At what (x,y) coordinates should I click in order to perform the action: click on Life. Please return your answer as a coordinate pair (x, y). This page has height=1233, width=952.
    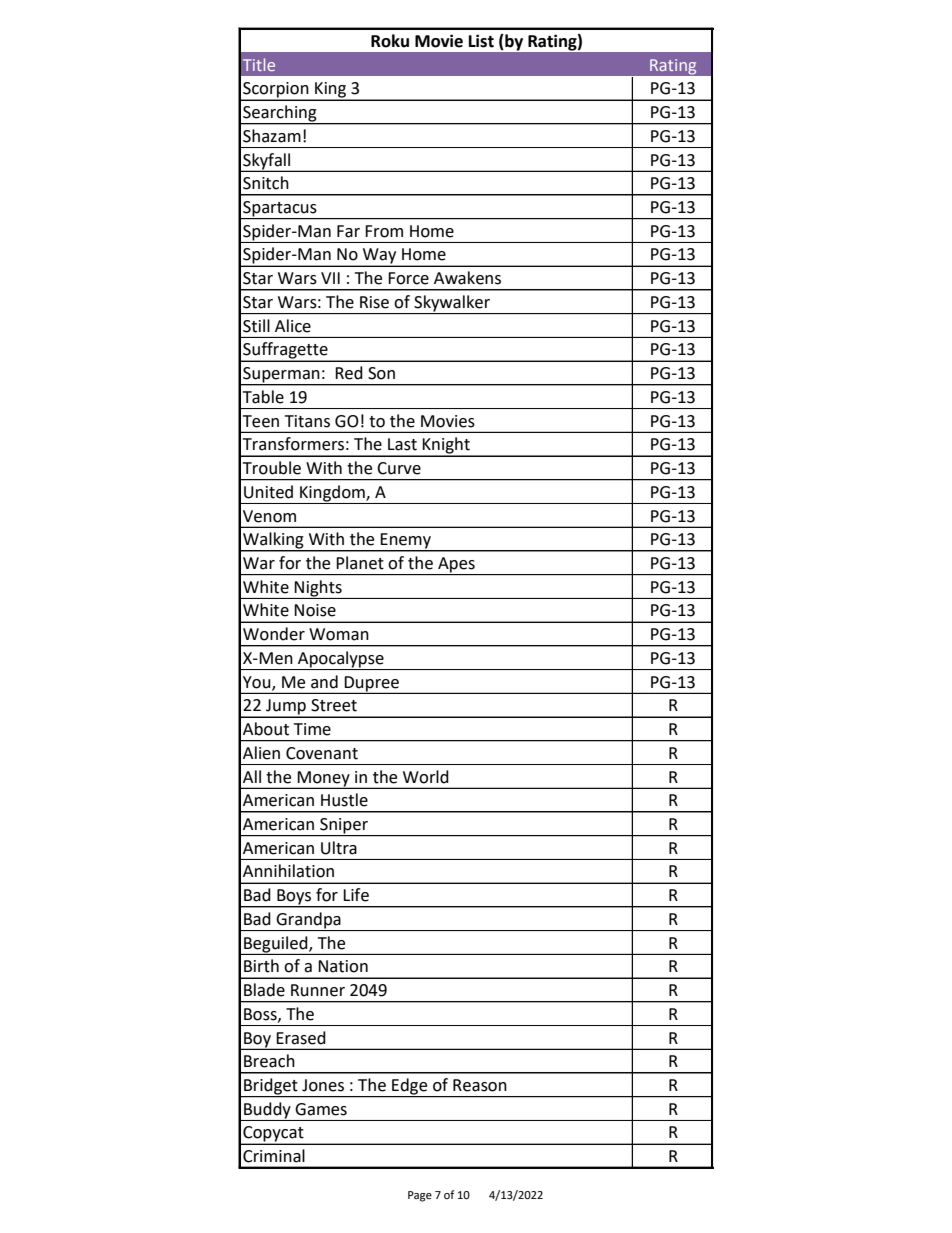
    Looking at the image, I should click on (356, 895).
